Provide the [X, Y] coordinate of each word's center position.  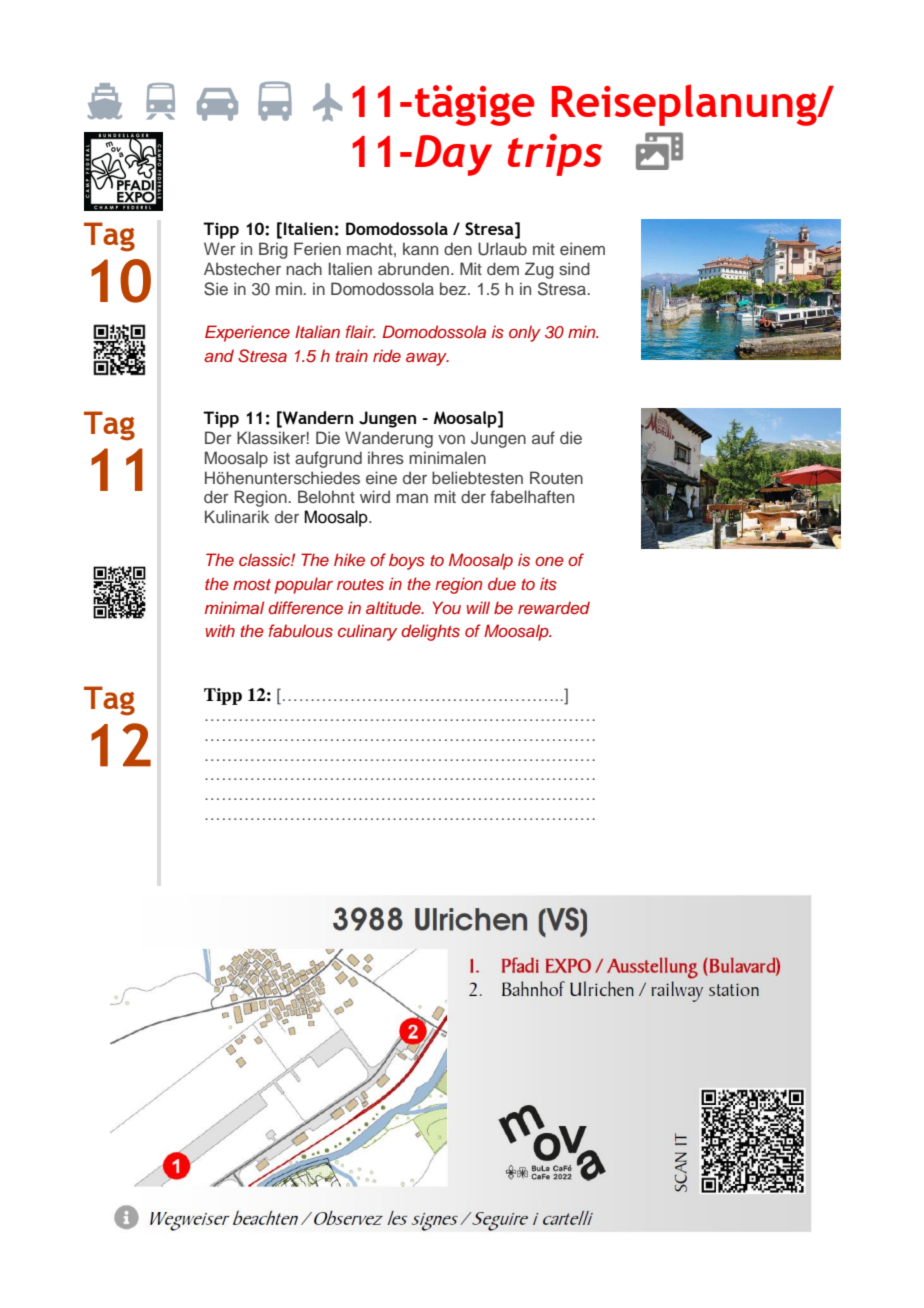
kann [420, 248]
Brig [273, 250]
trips [555, 155]
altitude [394, 607]
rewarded [554, 607]
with [220, 630]
